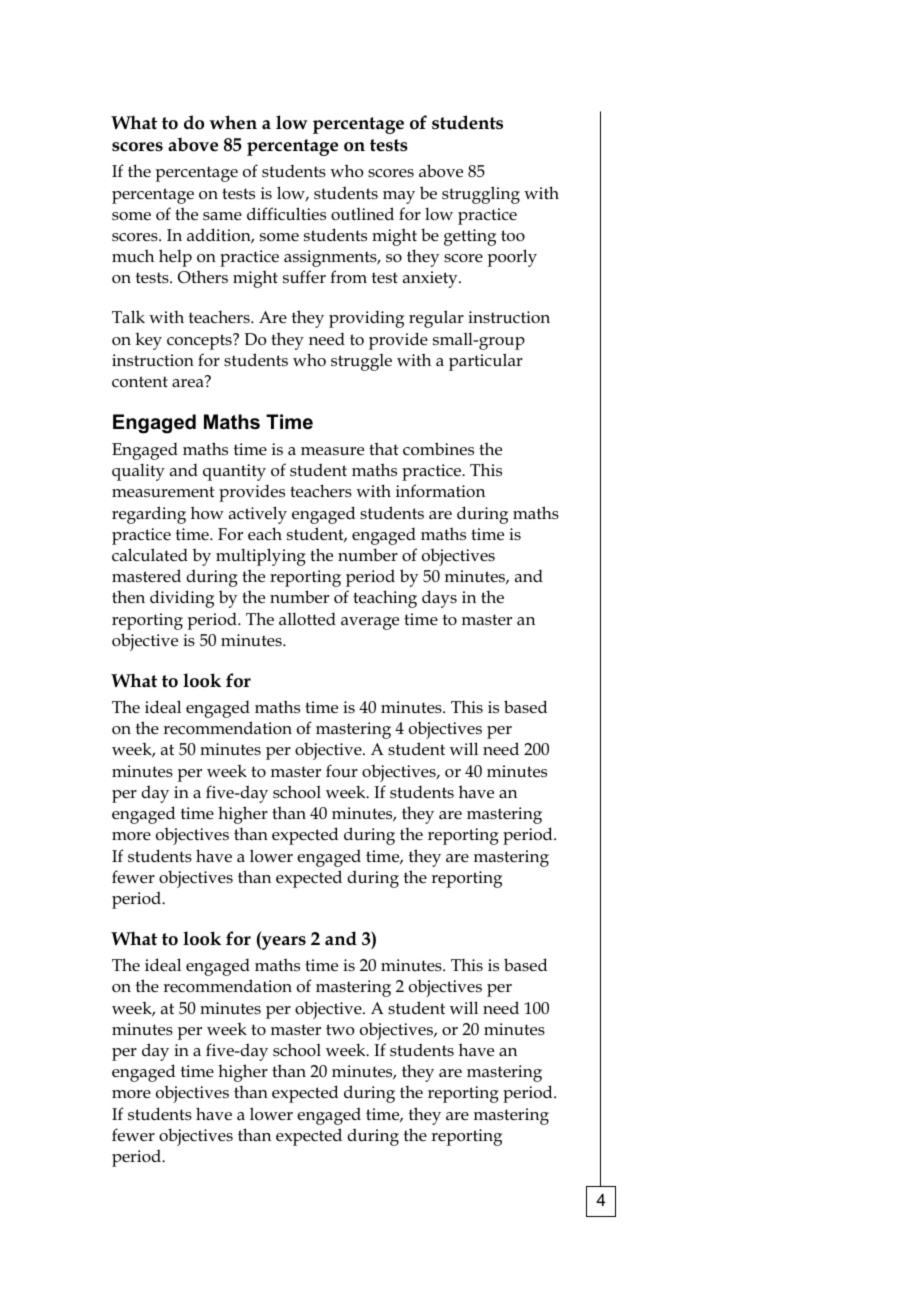  What do you see at coordinates (438, 449) in the screenshot?
I see `combines` at bounding box center [438, 449].
